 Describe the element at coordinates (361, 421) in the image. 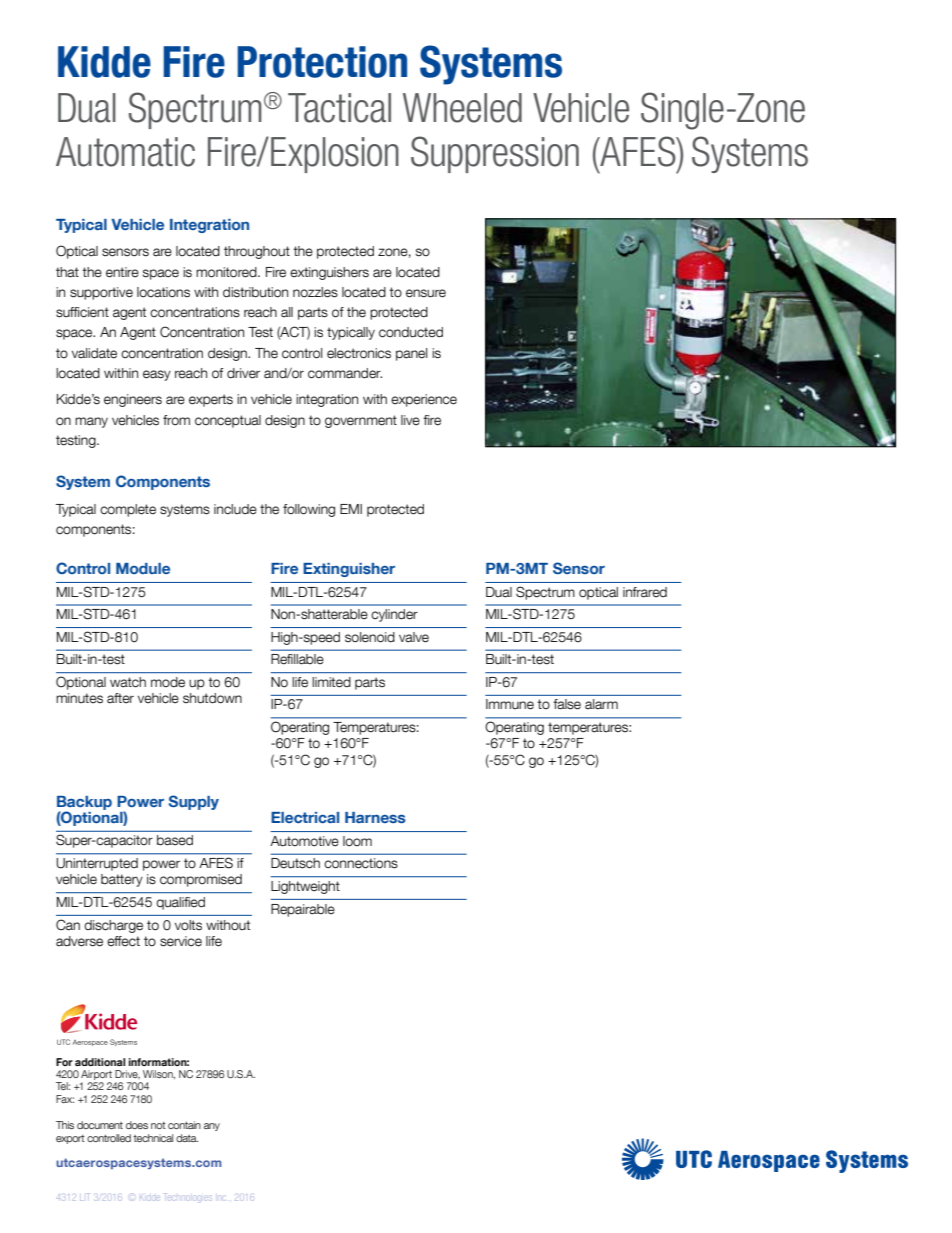

I see `government` at that location.
